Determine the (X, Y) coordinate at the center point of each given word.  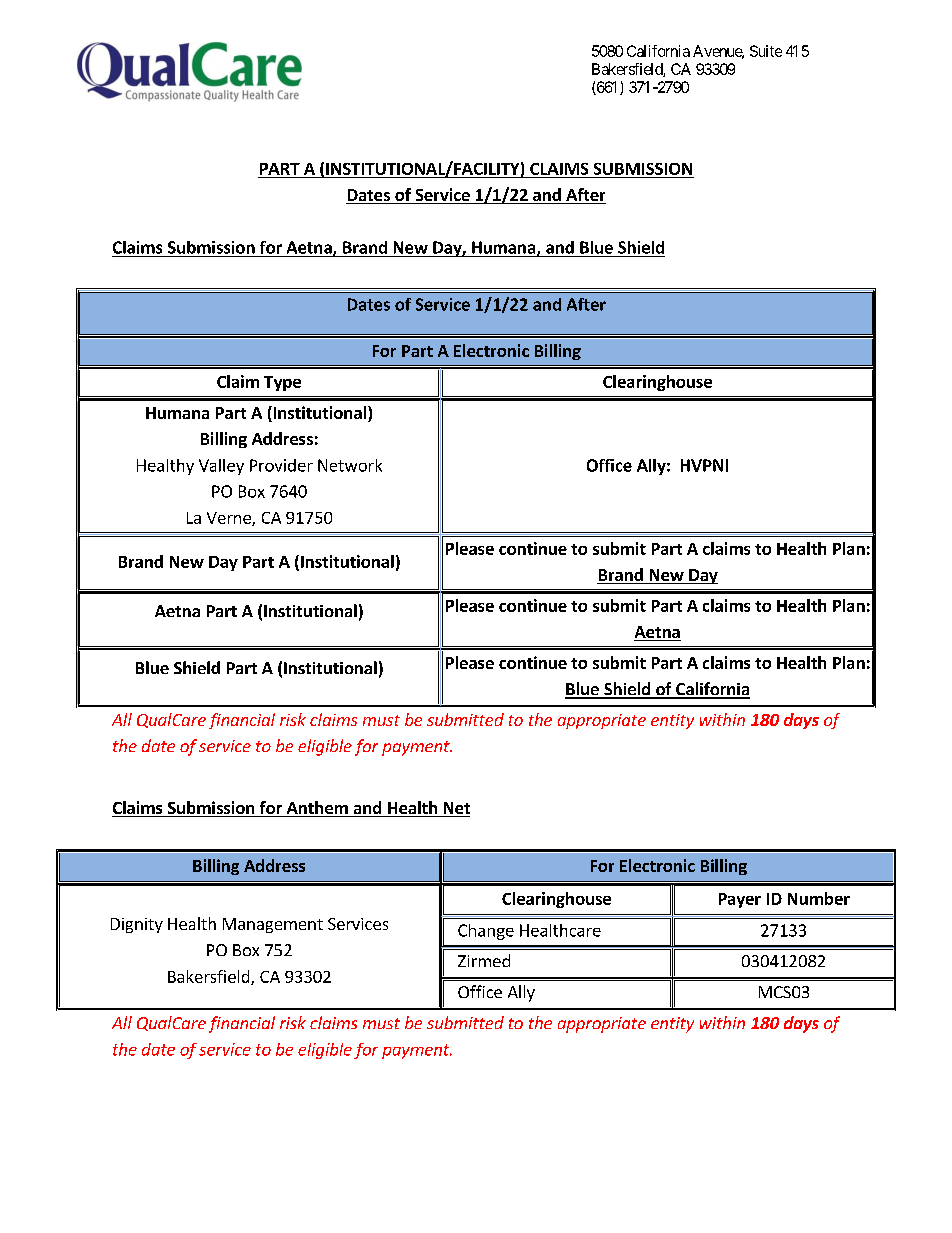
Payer (740, 900)
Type (282, 383)
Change (486, 932)
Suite (766, 51)
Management (273, 925)
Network (350, 465)
